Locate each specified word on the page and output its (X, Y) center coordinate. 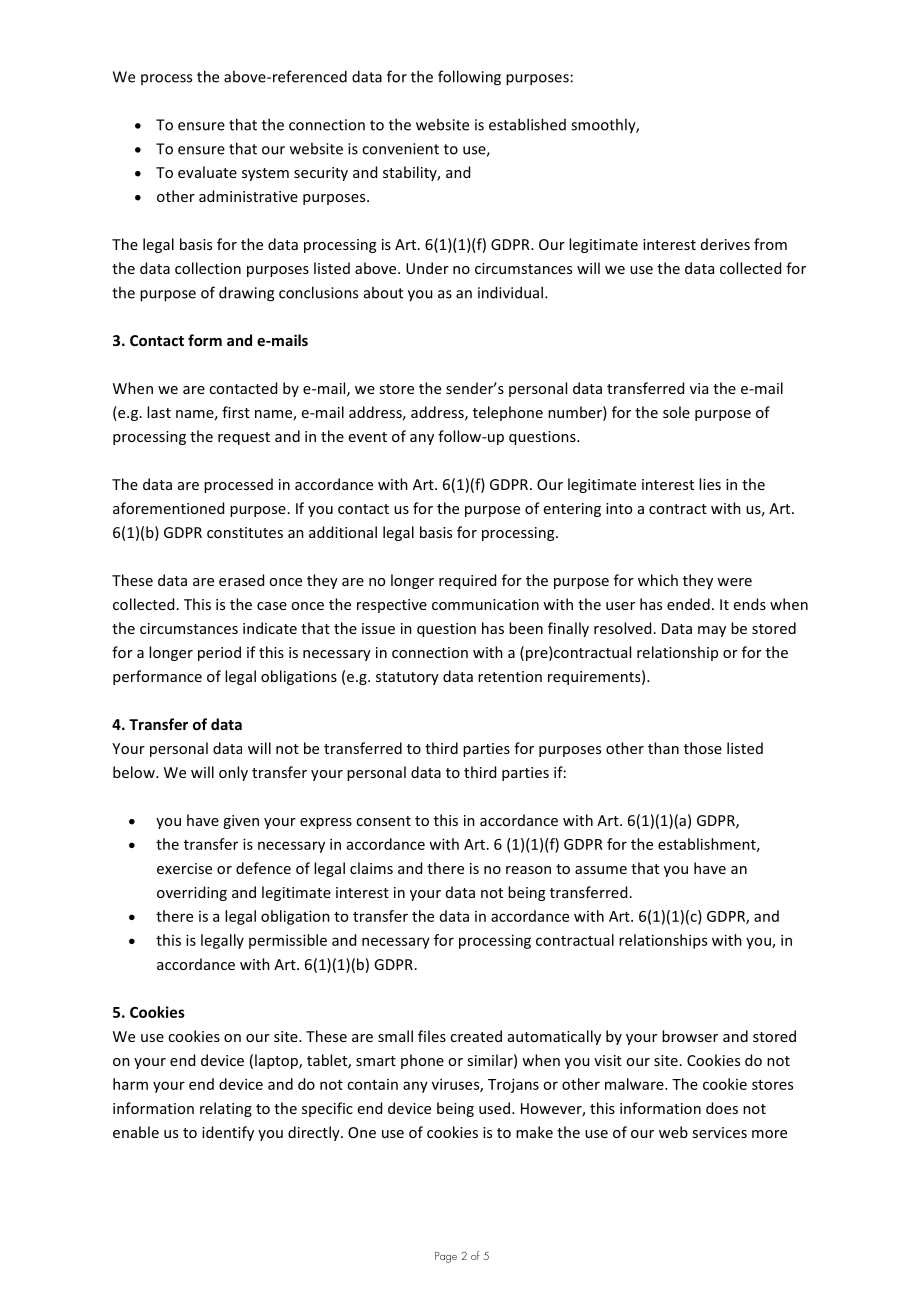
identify (228, 1133)
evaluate (207, 172)
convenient (400, 149)
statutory (407, 678)
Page (446, 1257)
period (219, 653)
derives (725, 244)
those (703, 748)
